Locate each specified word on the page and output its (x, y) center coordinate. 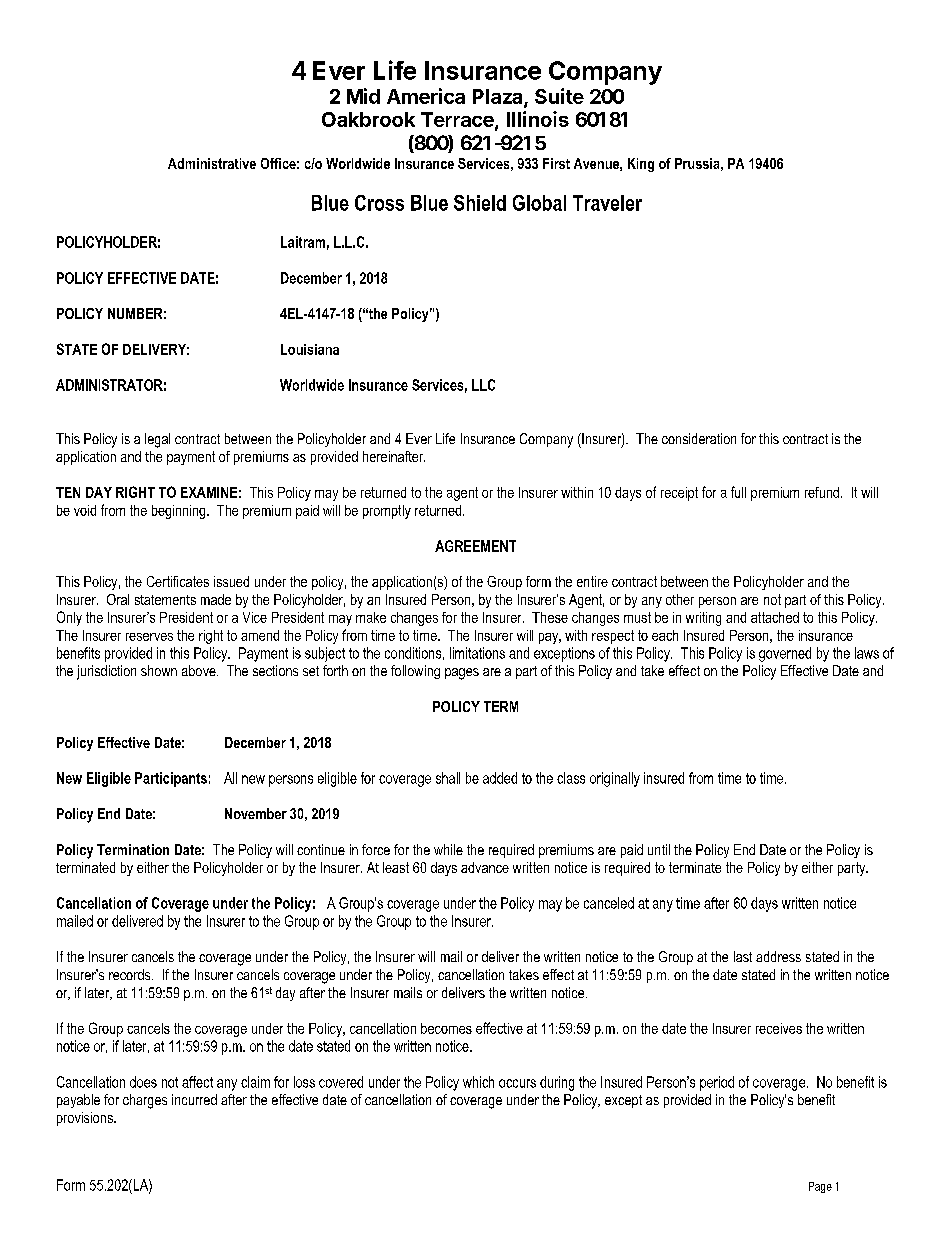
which (478, 1082)
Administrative (212, 163)
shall (448, 778)
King (641, 165)
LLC (483, 385)
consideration (699, 438)
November (256, 813)
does (143, 1082)
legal (157, 440)
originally (615, 779)
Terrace (458, 121)
